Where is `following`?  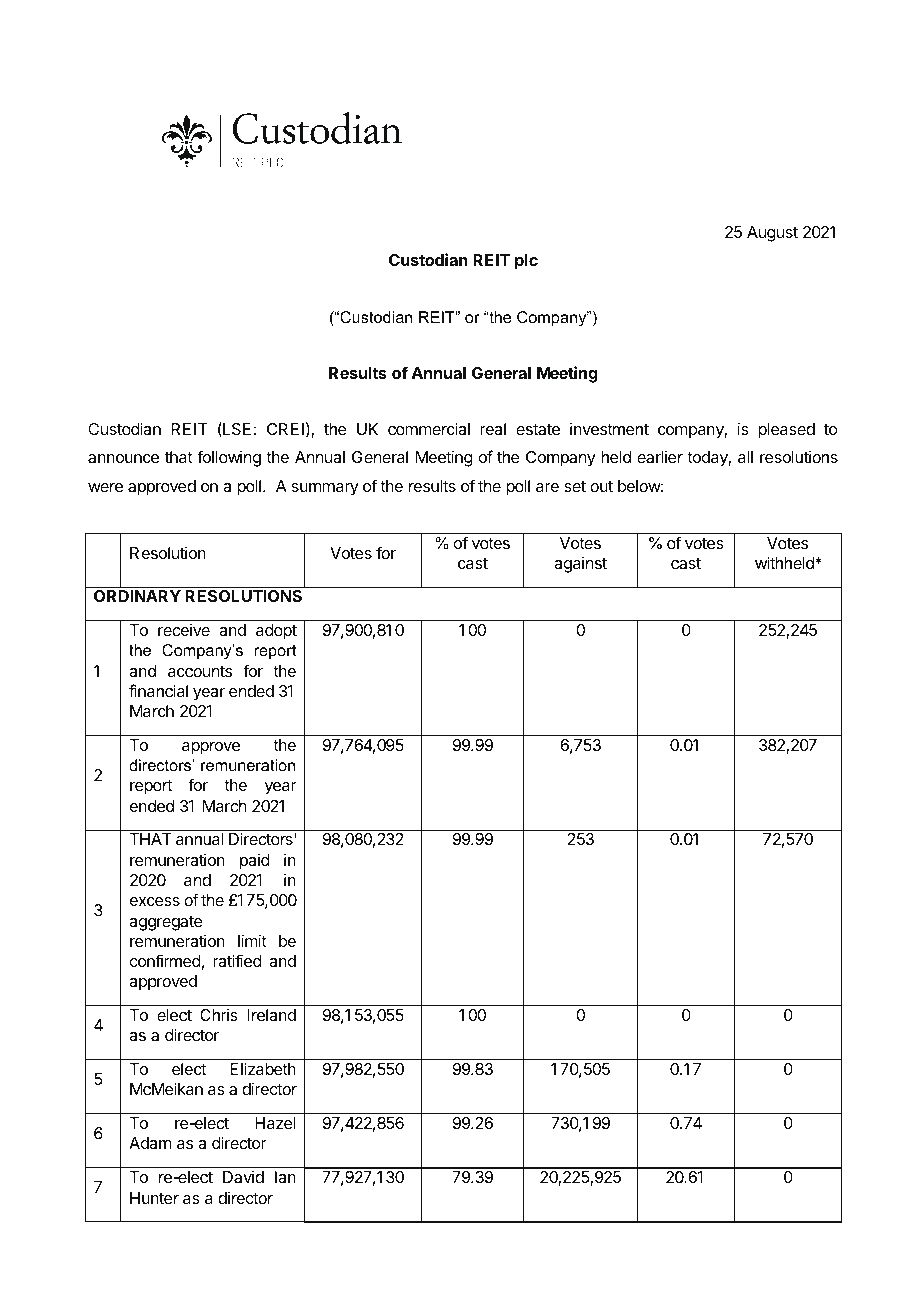
following is located at coordinates (229, 458).
